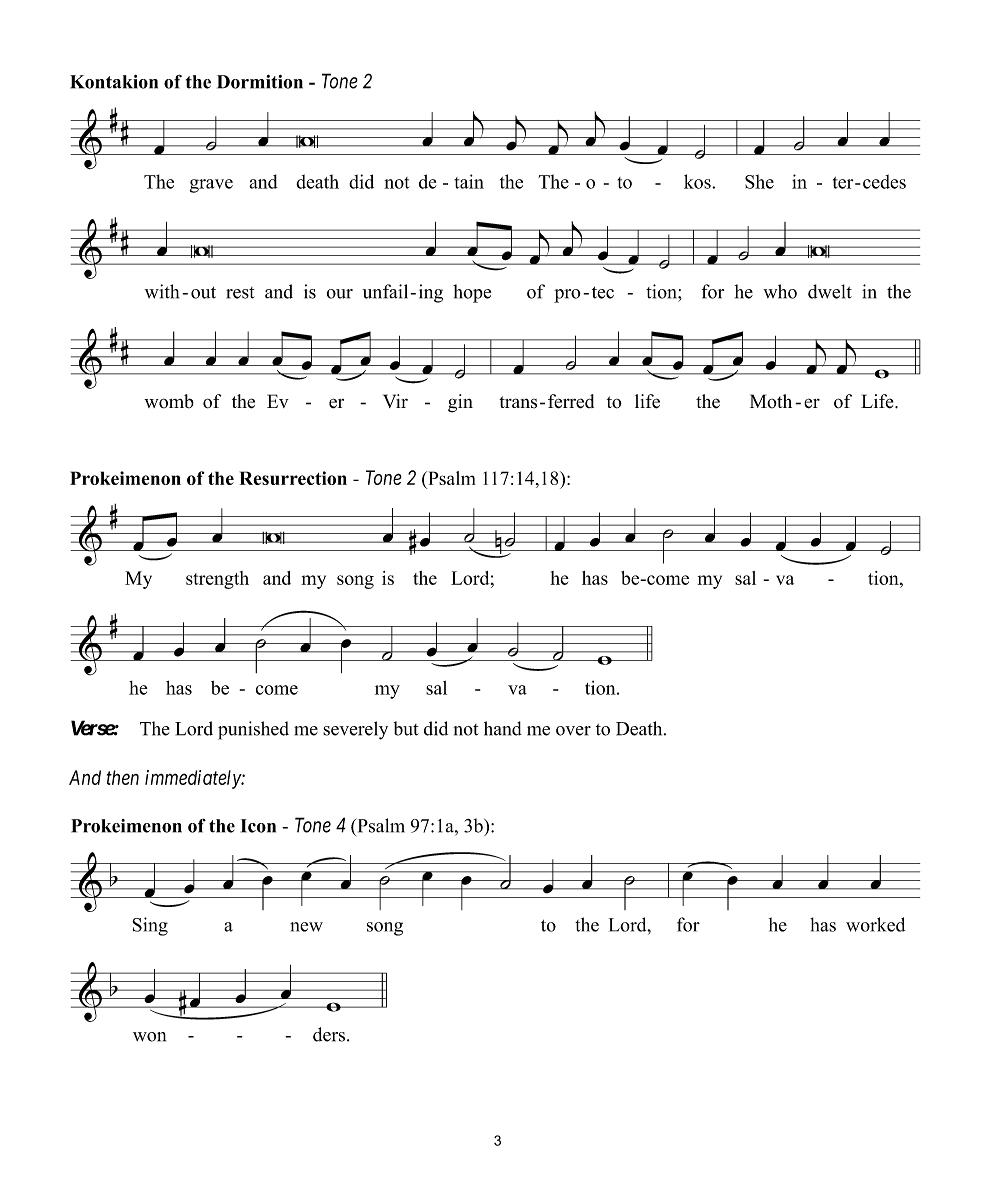 The width and height of the page is (991, 1204). I want to click on won, so click(149, 1037).
